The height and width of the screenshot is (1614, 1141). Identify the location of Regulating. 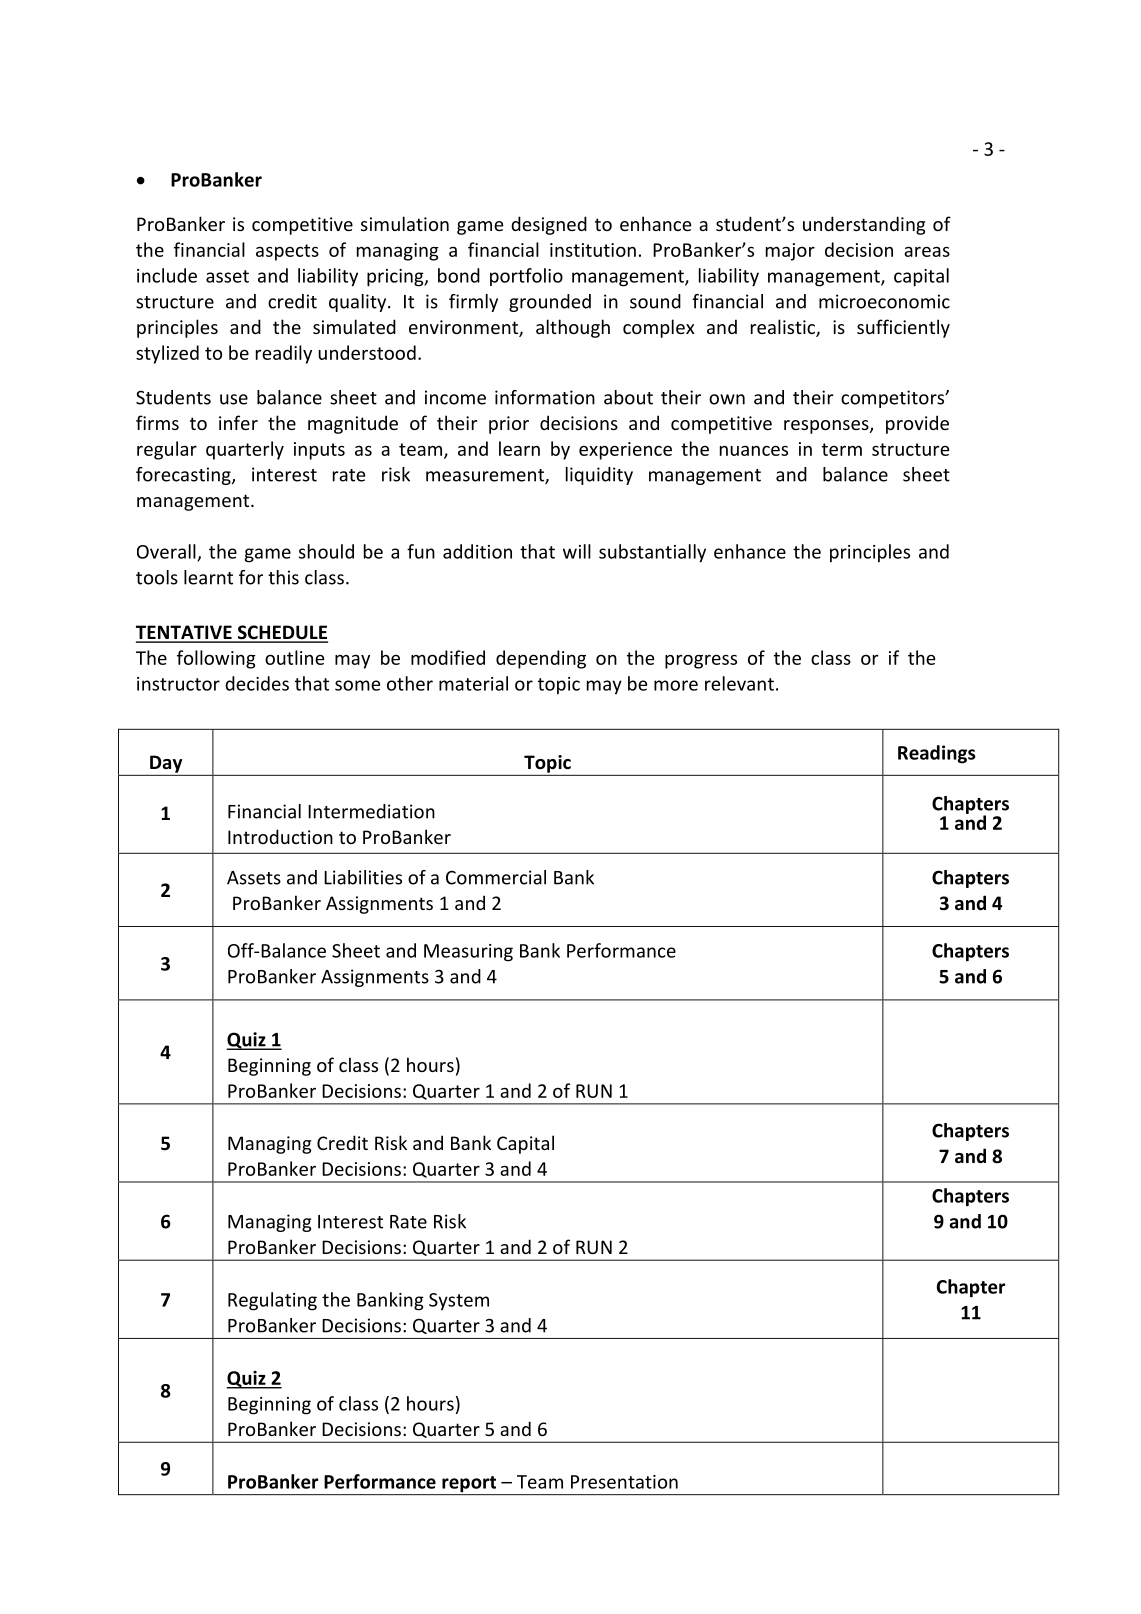
(272, 1301).
